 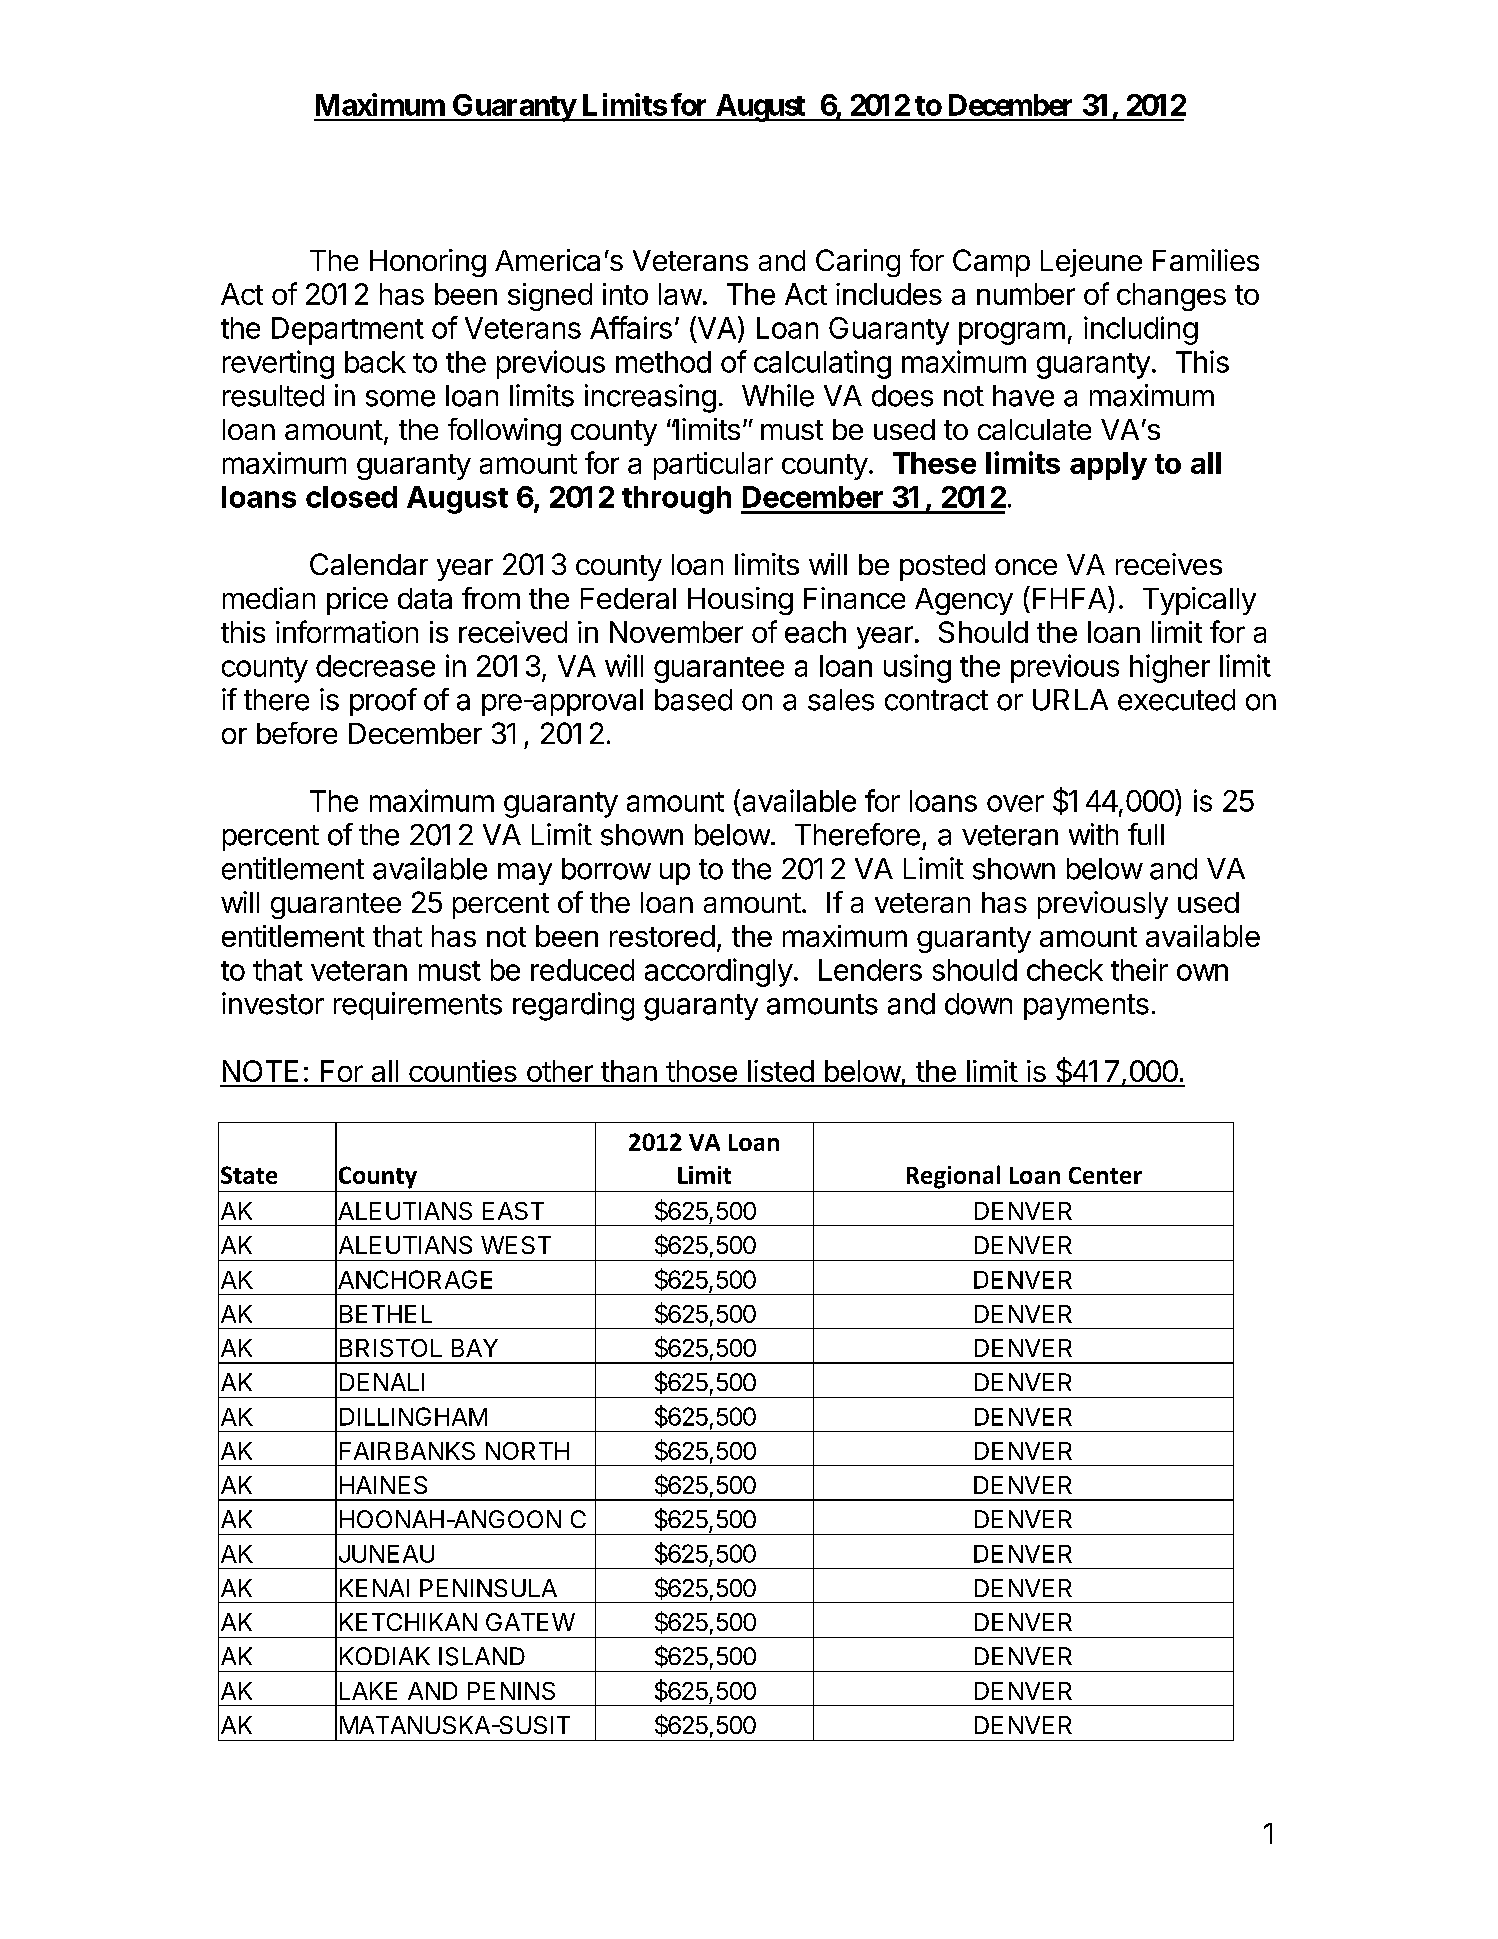 What do you see at coordinates (383, 702) in the page?
I see `proof` at bounding box center [383, 702].
